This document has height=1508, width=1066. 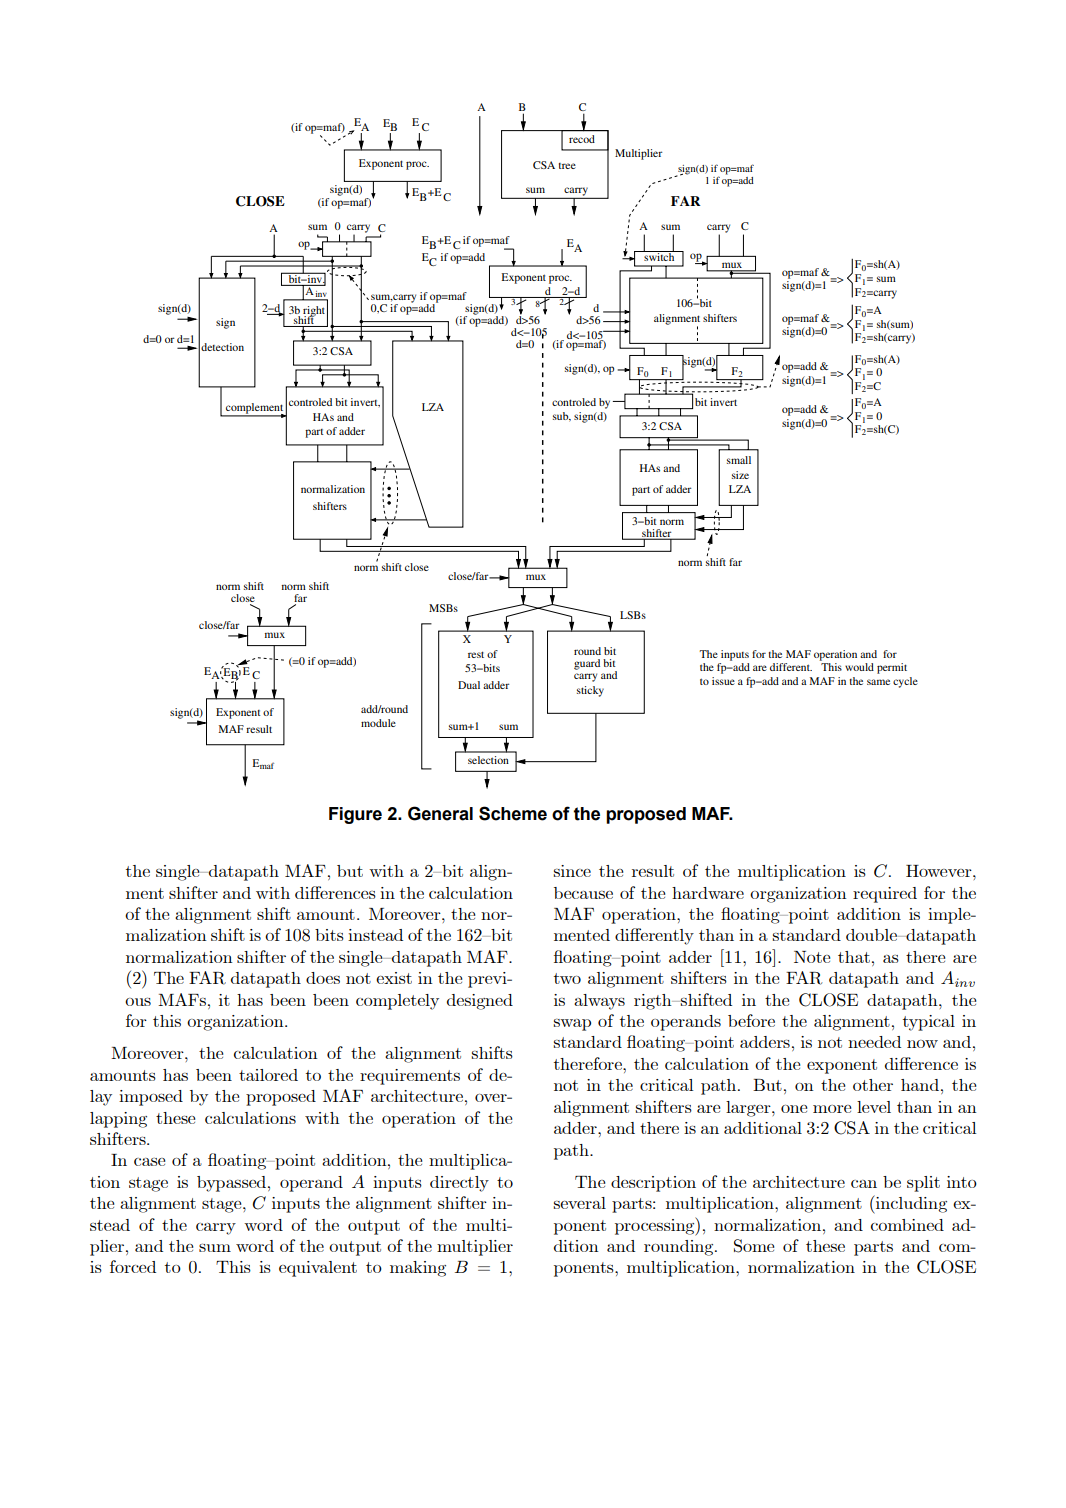 I want to click on bypassed, so click(x=231, y=1184).
